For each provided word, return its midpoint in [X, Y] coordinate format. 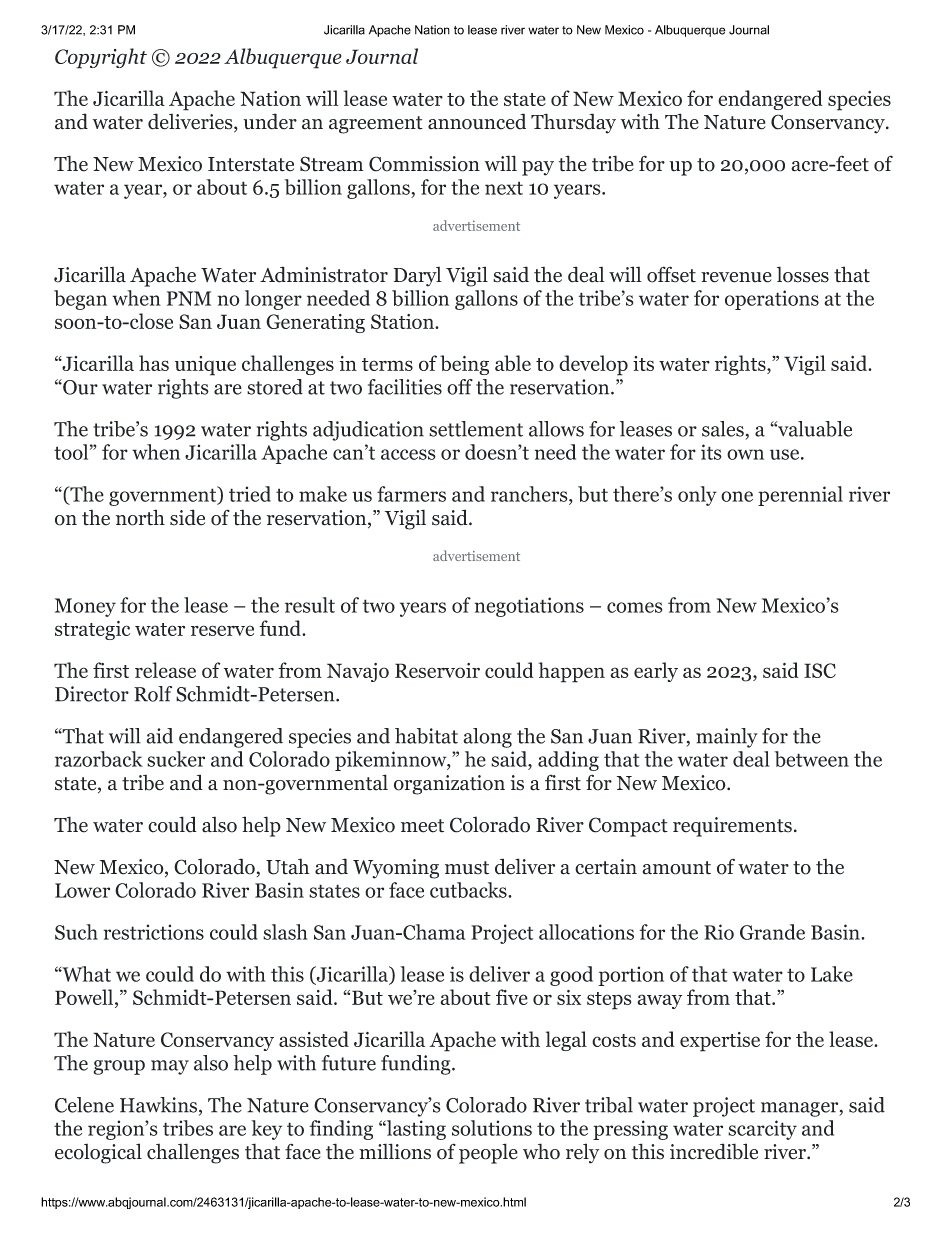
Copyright [101, 58]
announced [477, 121]
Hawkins [160, 1106]
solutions [492, 1128]
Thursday [573, 123]
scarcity [762, 1130]
